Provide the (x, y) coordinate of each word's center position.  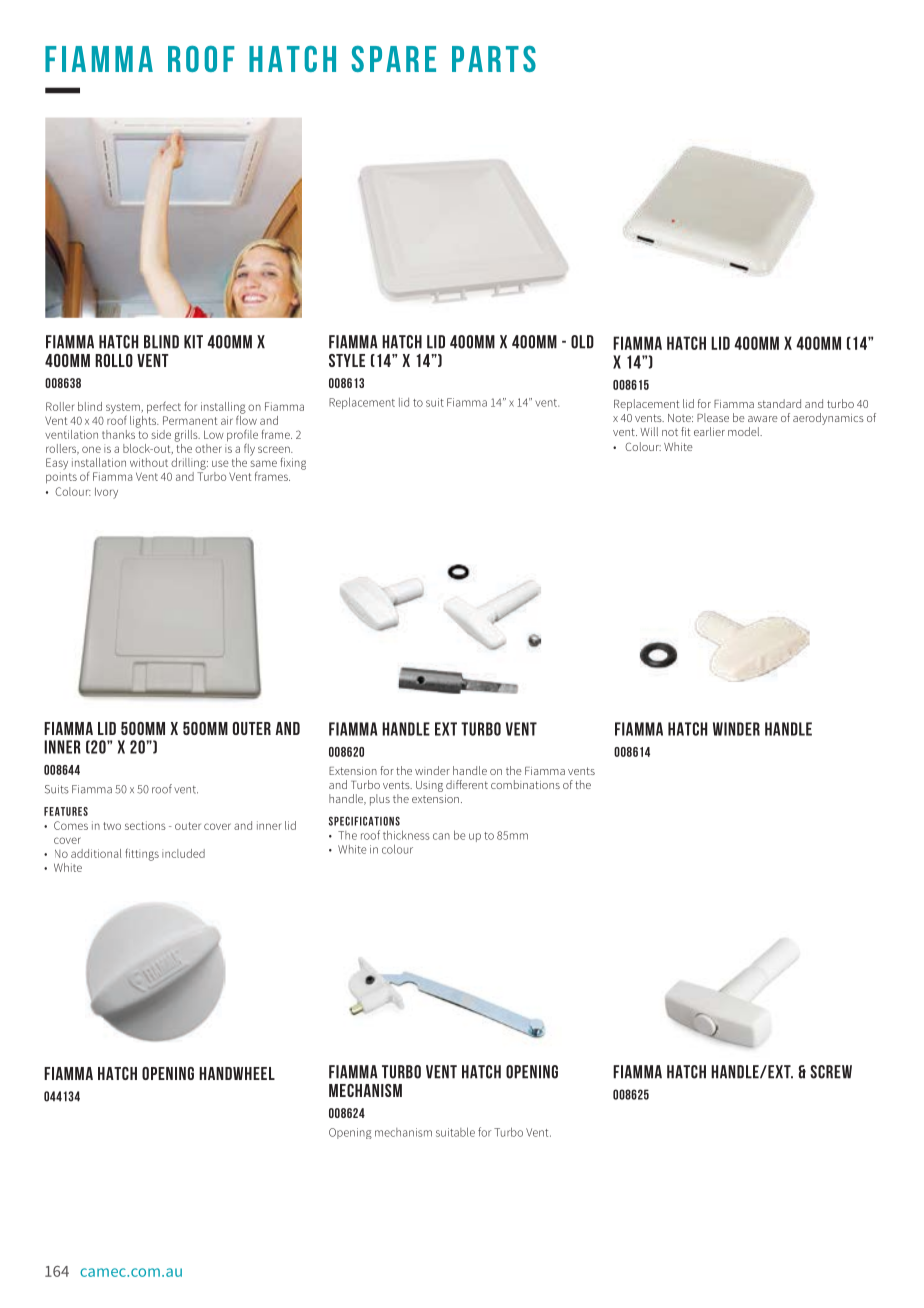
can (441, 836)
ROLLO (114, 360)
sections (145, 825)
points (61, 478)
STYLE (347, 360)
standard (779, 403)
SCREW (831, 1072)
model (745, 431)
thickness (406, 835)
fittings (142, 854)
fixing (293, 463)
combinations (525, 784)
